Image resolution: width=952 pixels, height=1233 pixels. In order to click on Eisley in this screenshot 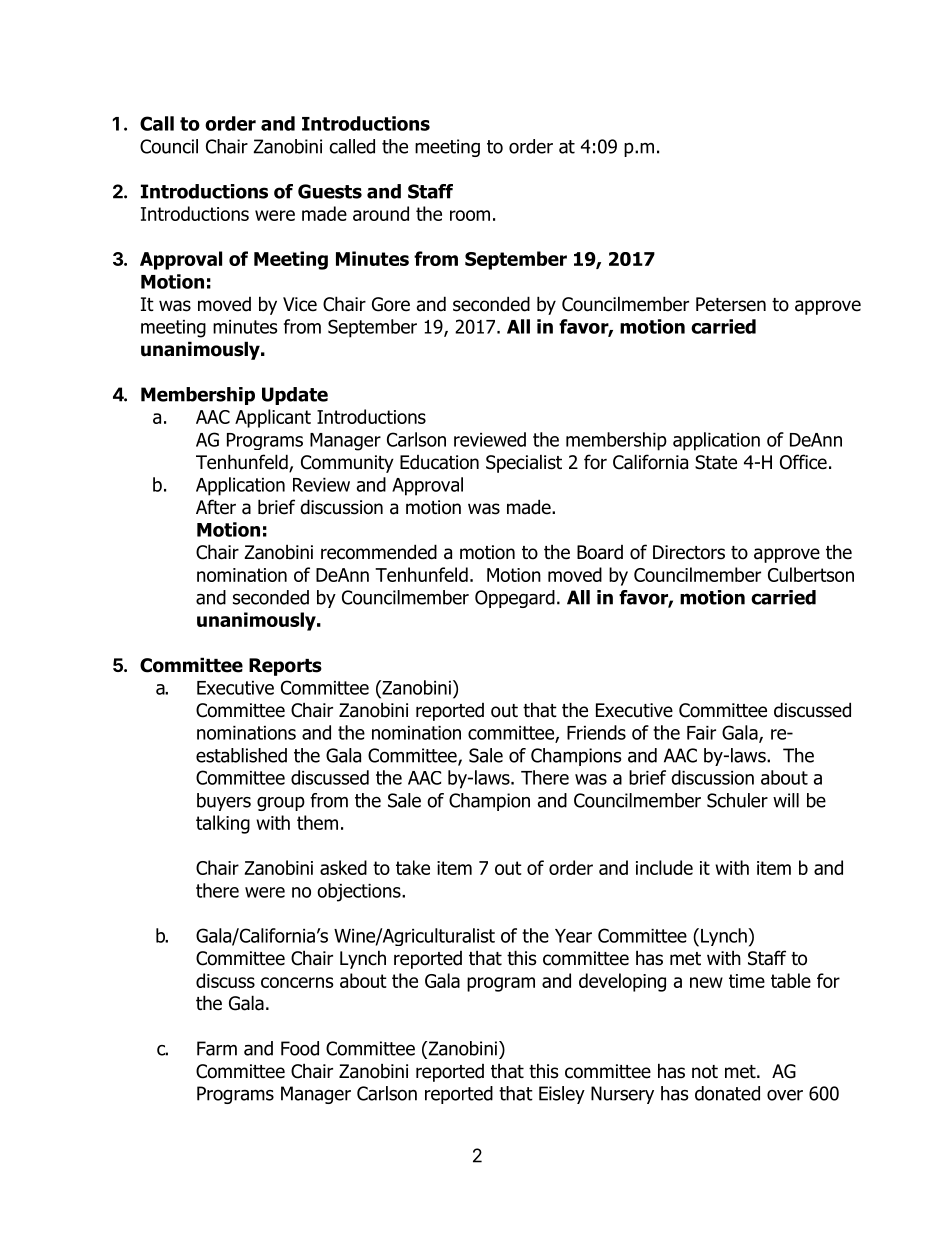, I will do `click(562, 1095)`.
